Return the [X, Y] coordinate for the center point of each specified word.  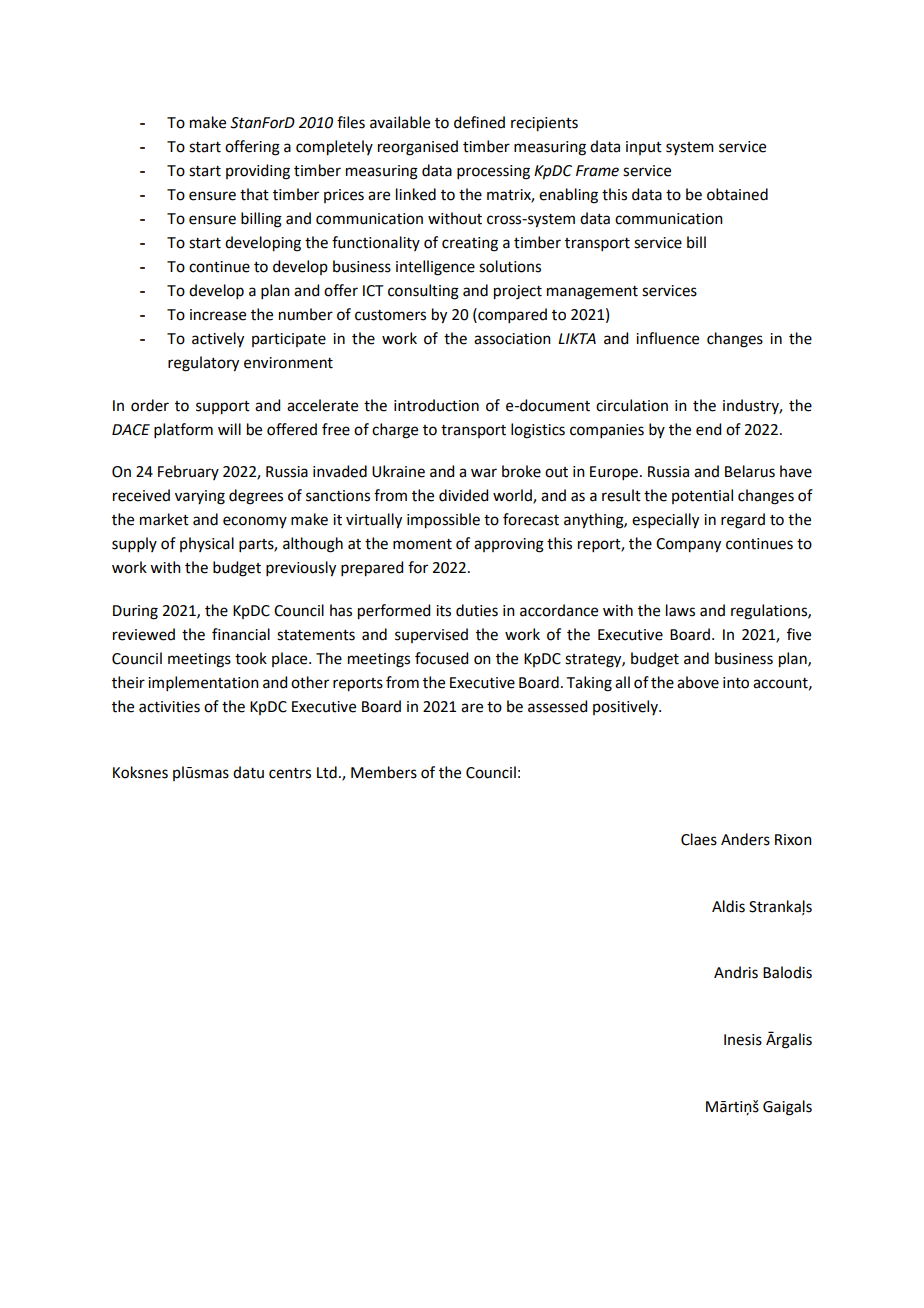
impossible [443, 521]
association [512, 339]
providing [258, 172]
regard [743, 521]
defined [479, 122]
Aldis [728, 906]
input [644, 148]
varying [200, 497]
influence [667, 338]
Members [384, 772]
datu [248, 772]
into [736, 683]
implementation [203, 683]
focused [441, 658]
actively [218, 340]
